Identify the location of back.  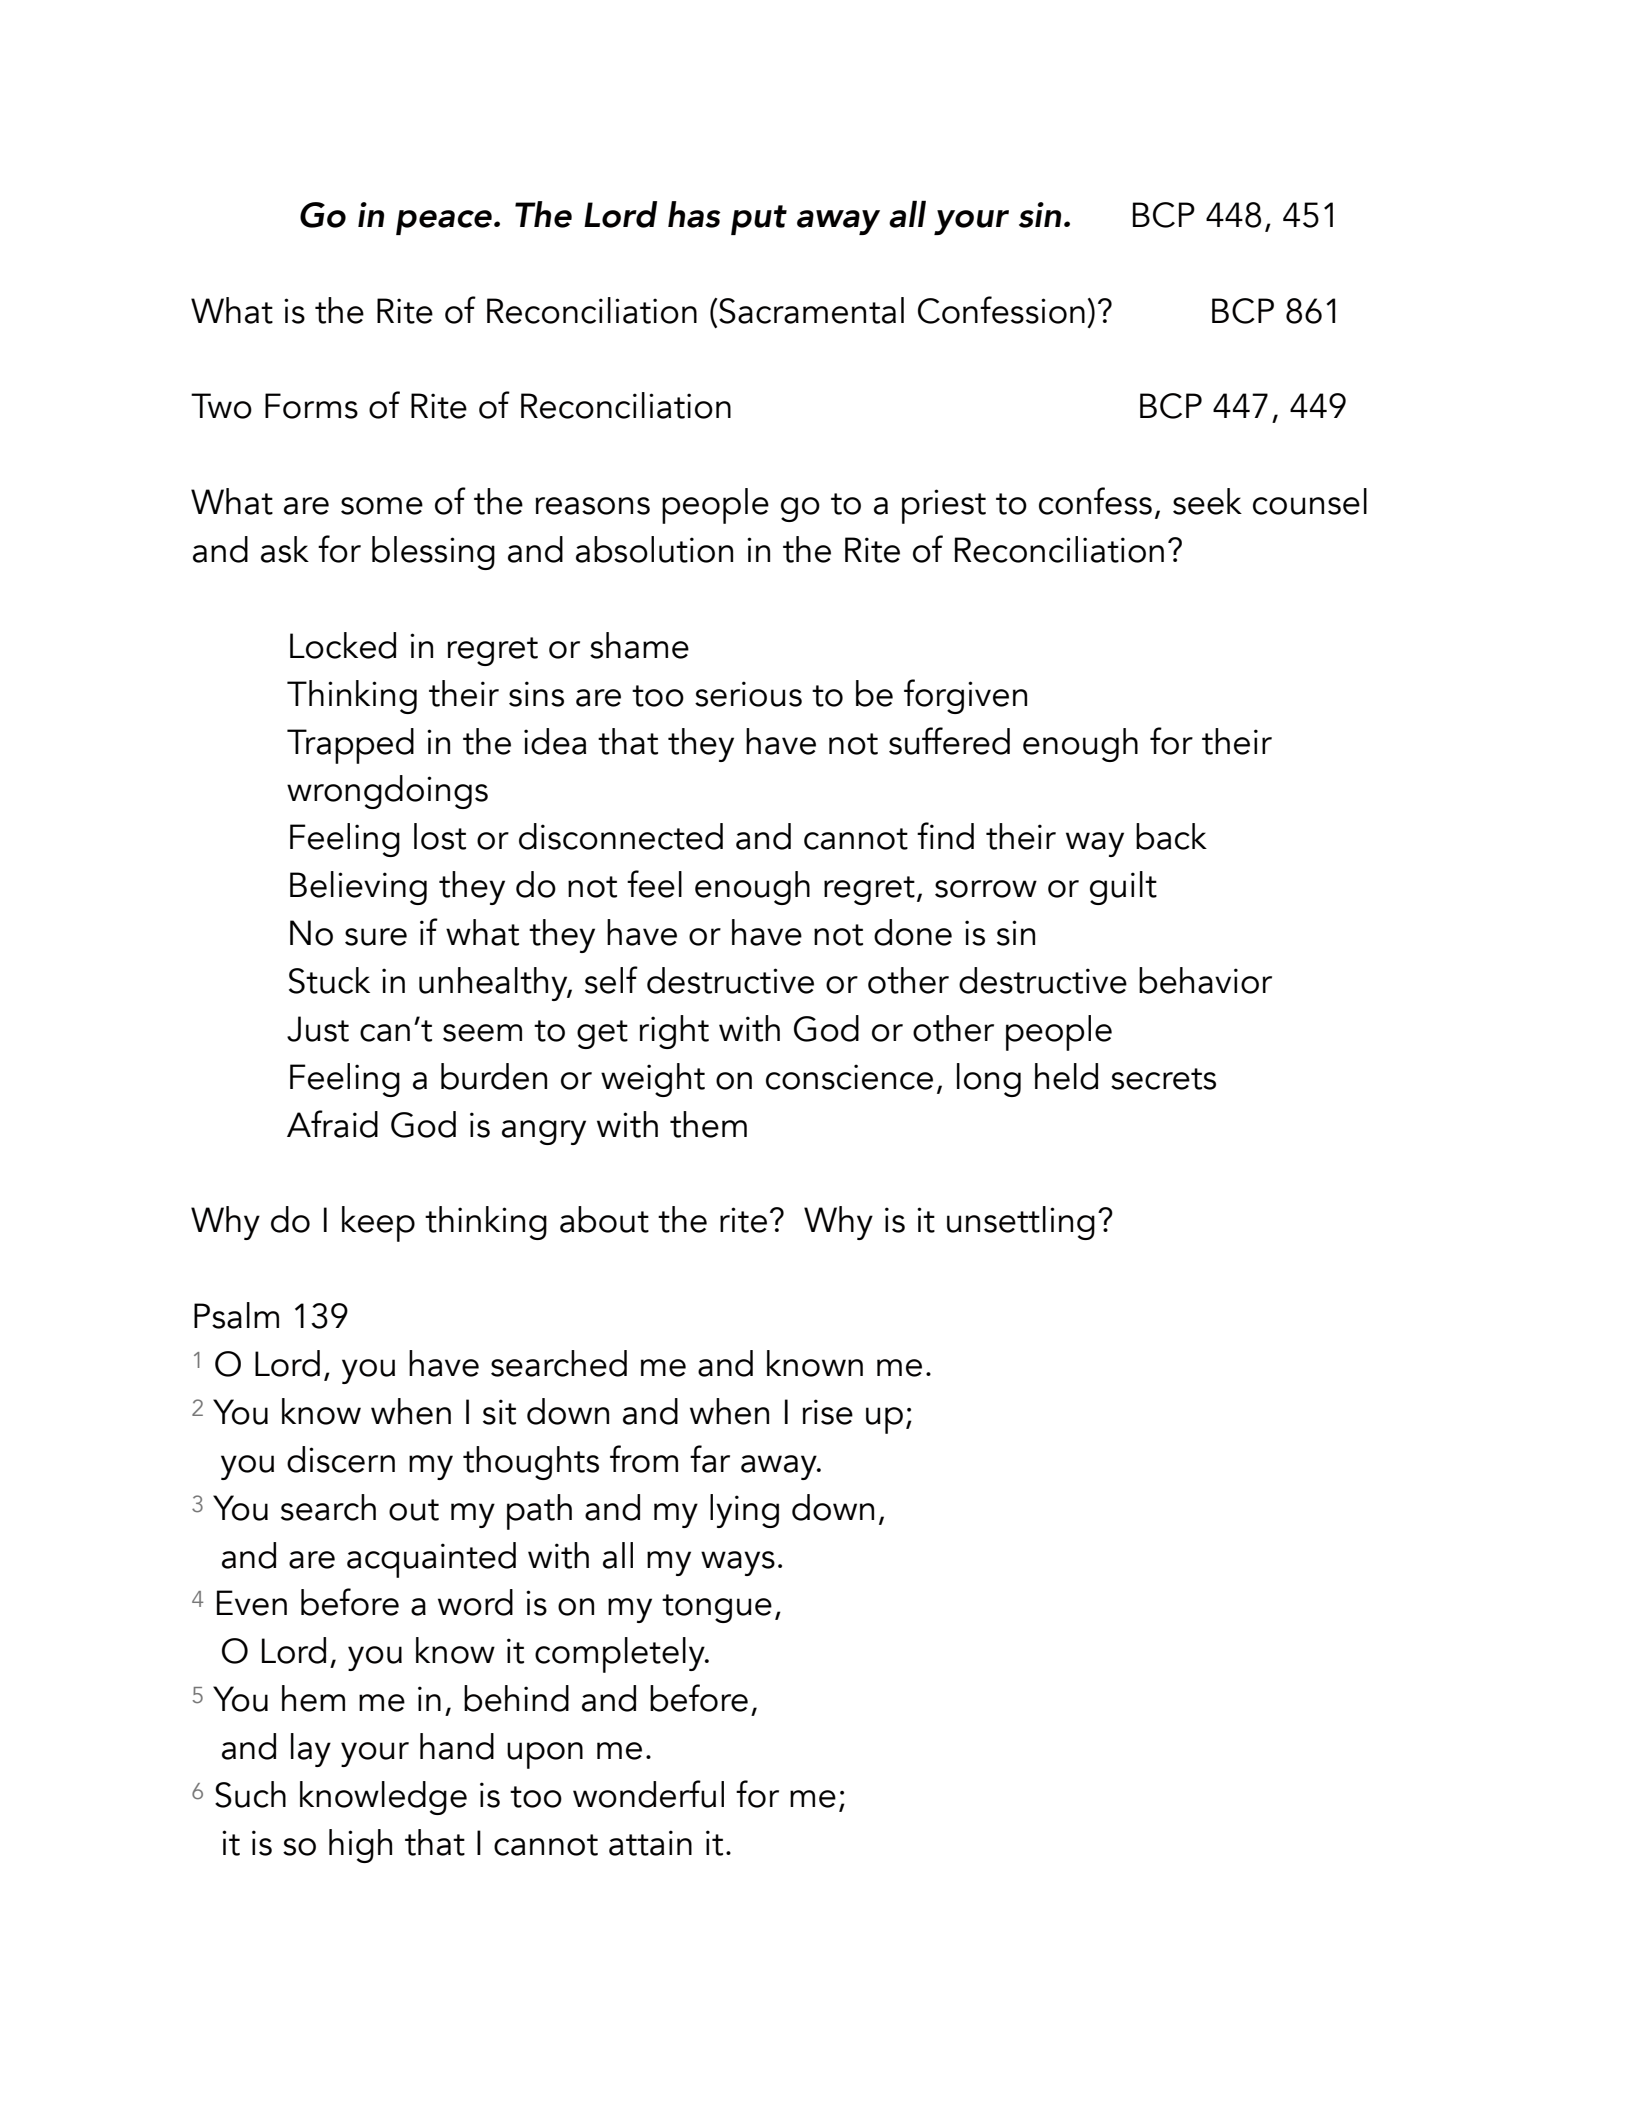
(1171, 836).
